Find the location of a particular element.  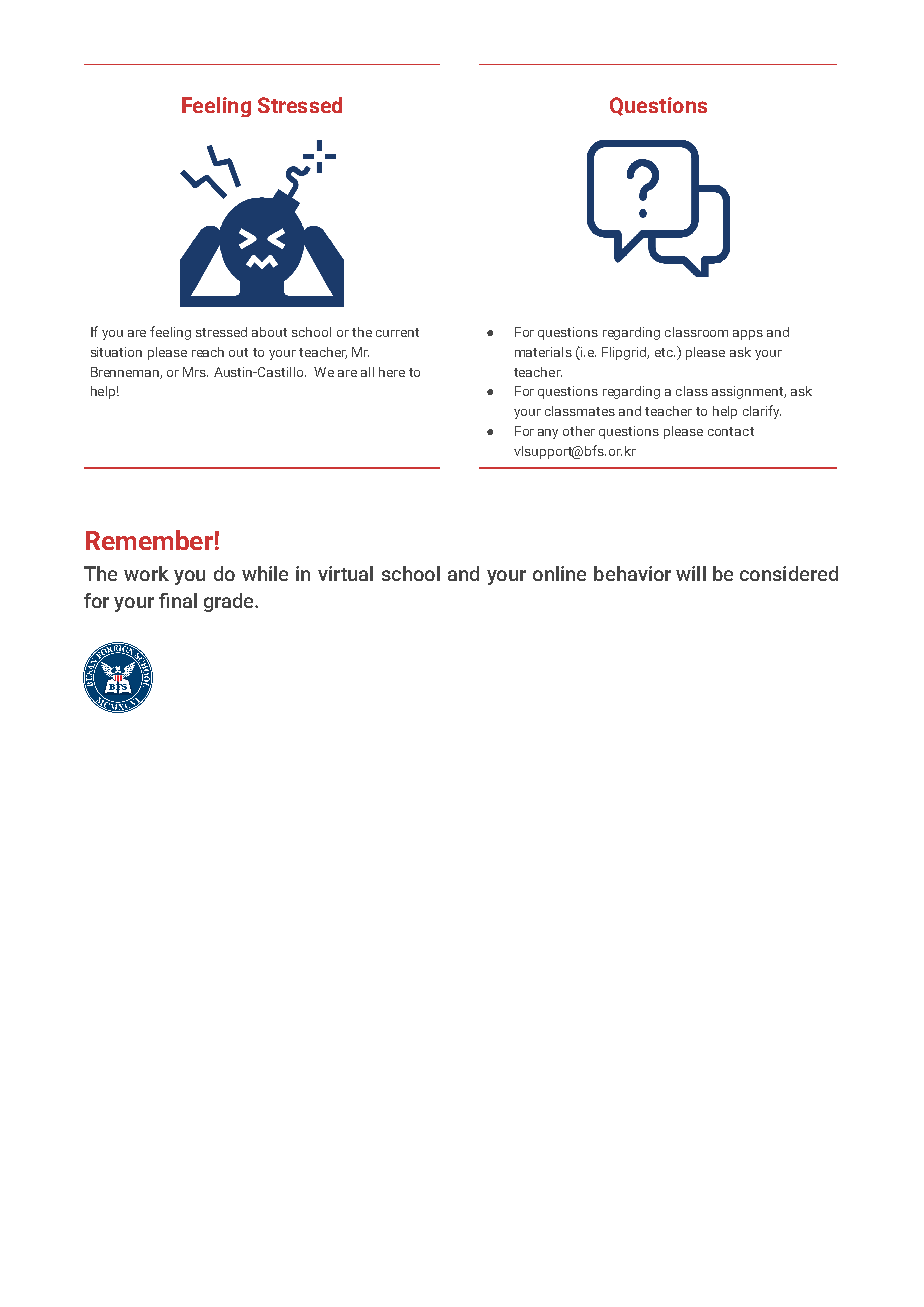

will is located at coordinates (691, 573).
